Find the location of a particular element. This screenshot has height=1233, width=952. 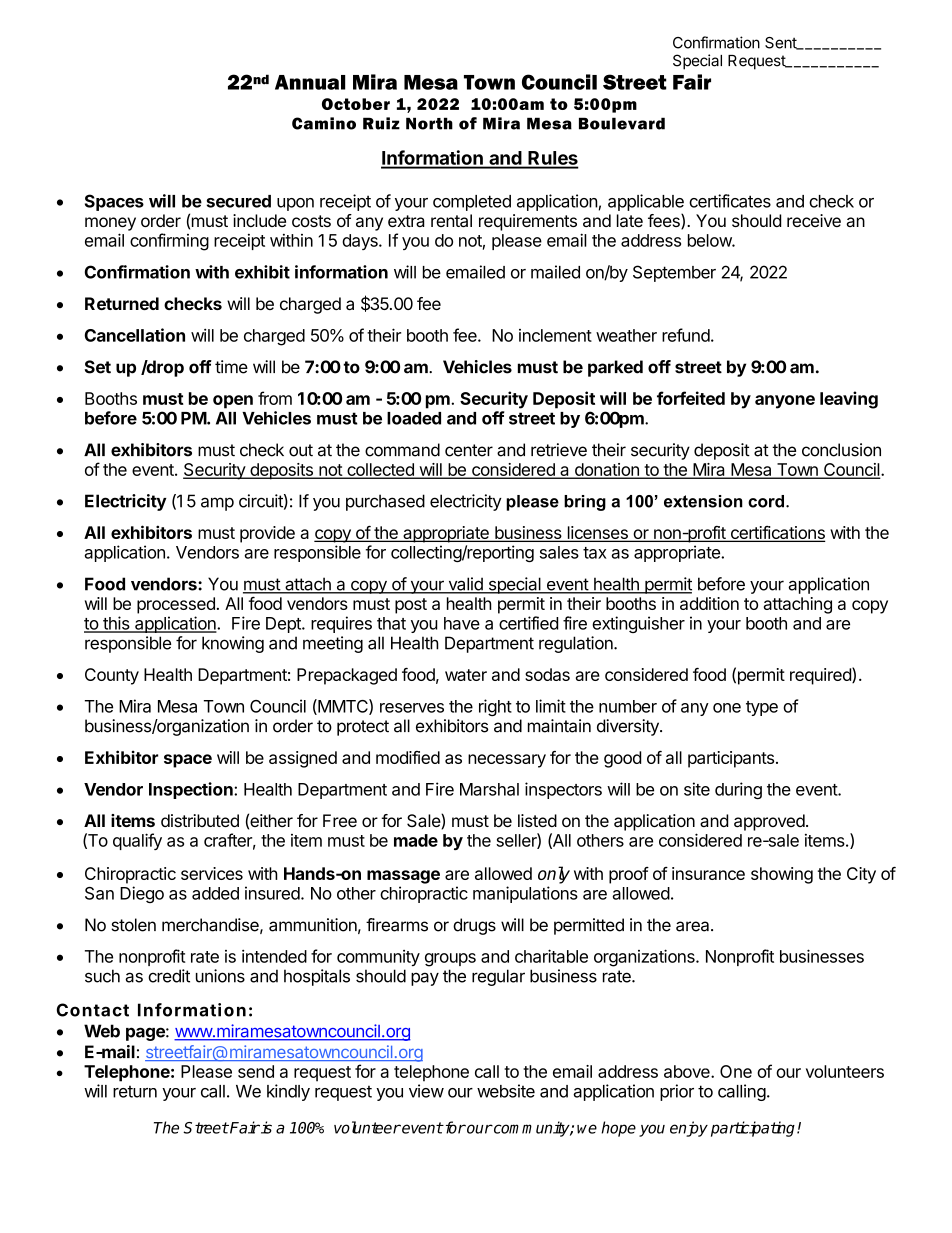

anyone is located at coordinates (785, 402).
